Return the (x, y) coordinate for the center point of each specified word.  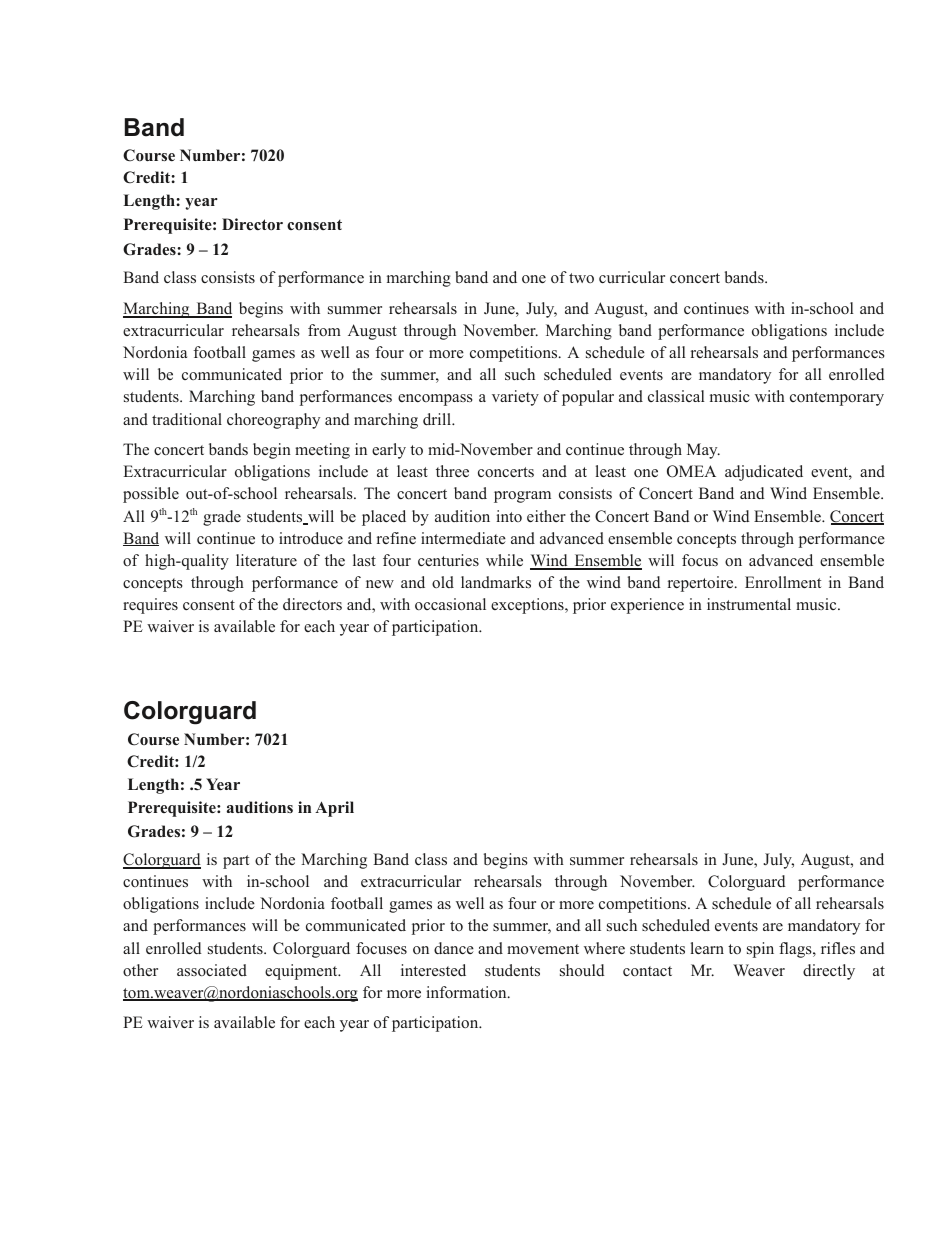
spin (760, 950)
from (324, 330)
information (468, 992)
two (581, 278)
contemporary (837, 399)
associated (212, 970)
